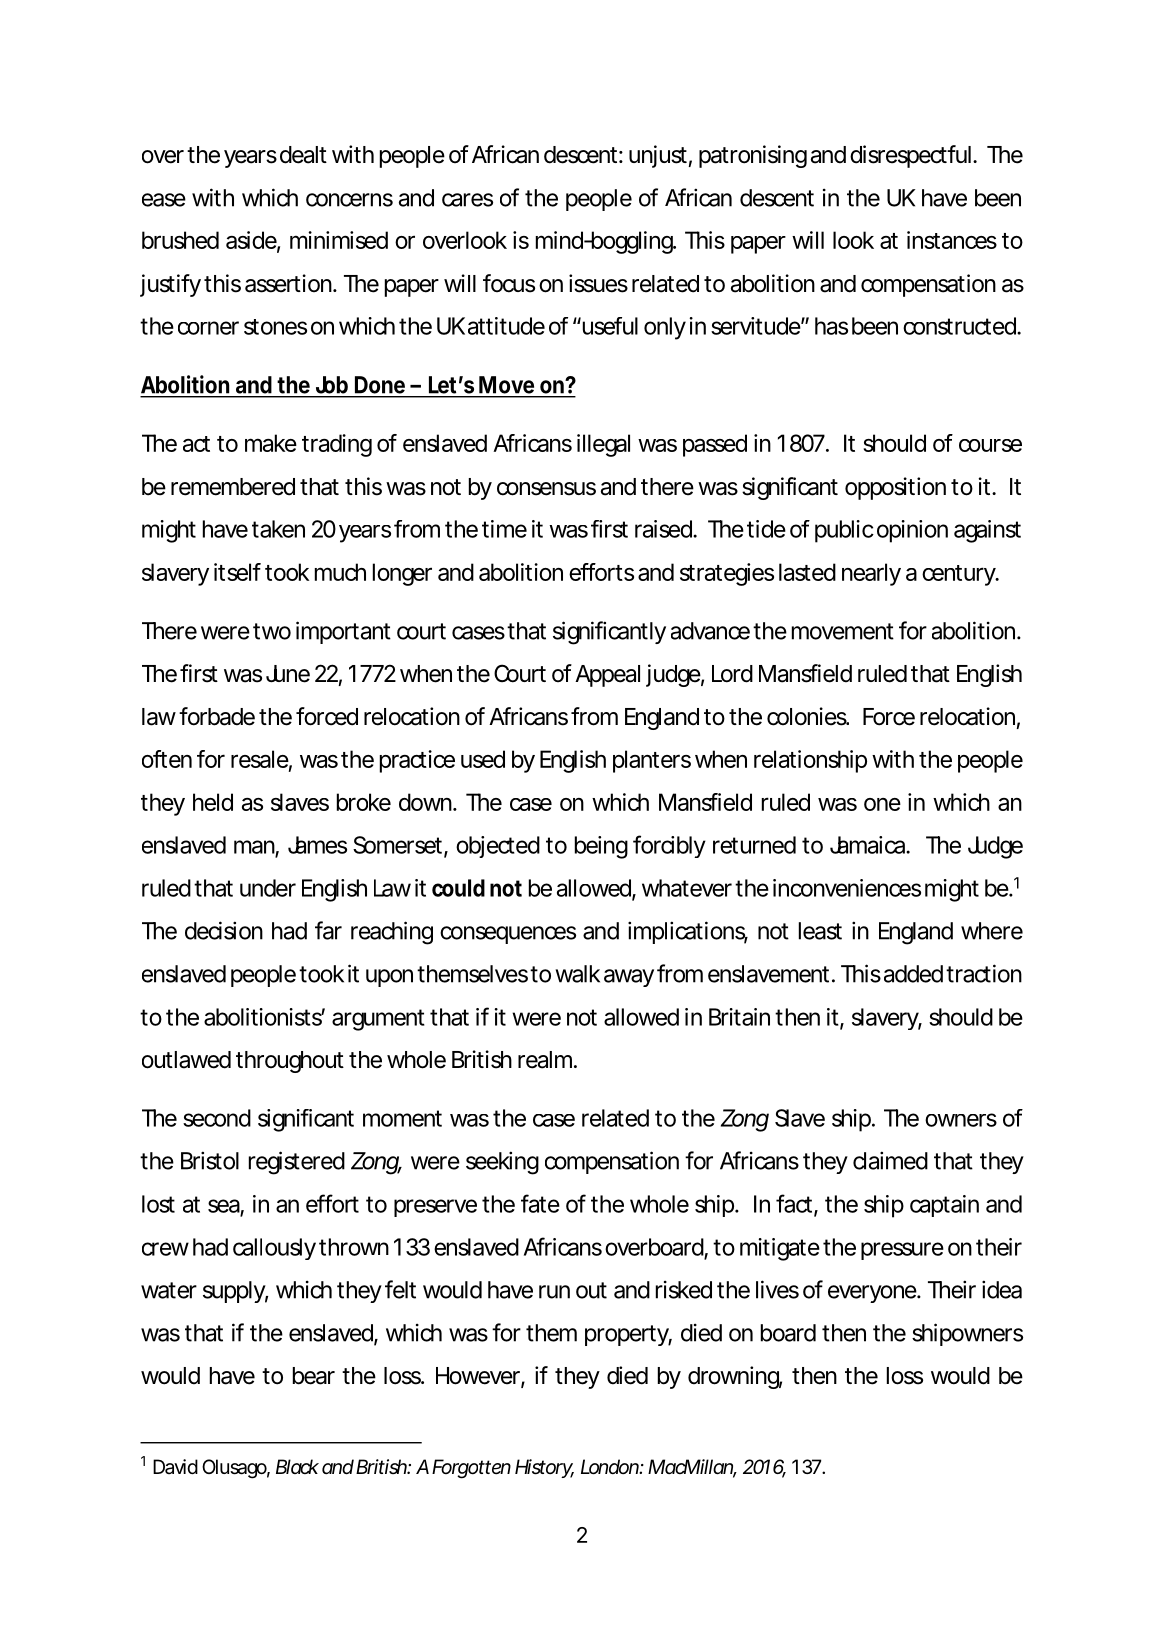 Image resolution: width=1162 pixels, height=1644 pixels. I want to click on Jamaica, so click(869, 845).
